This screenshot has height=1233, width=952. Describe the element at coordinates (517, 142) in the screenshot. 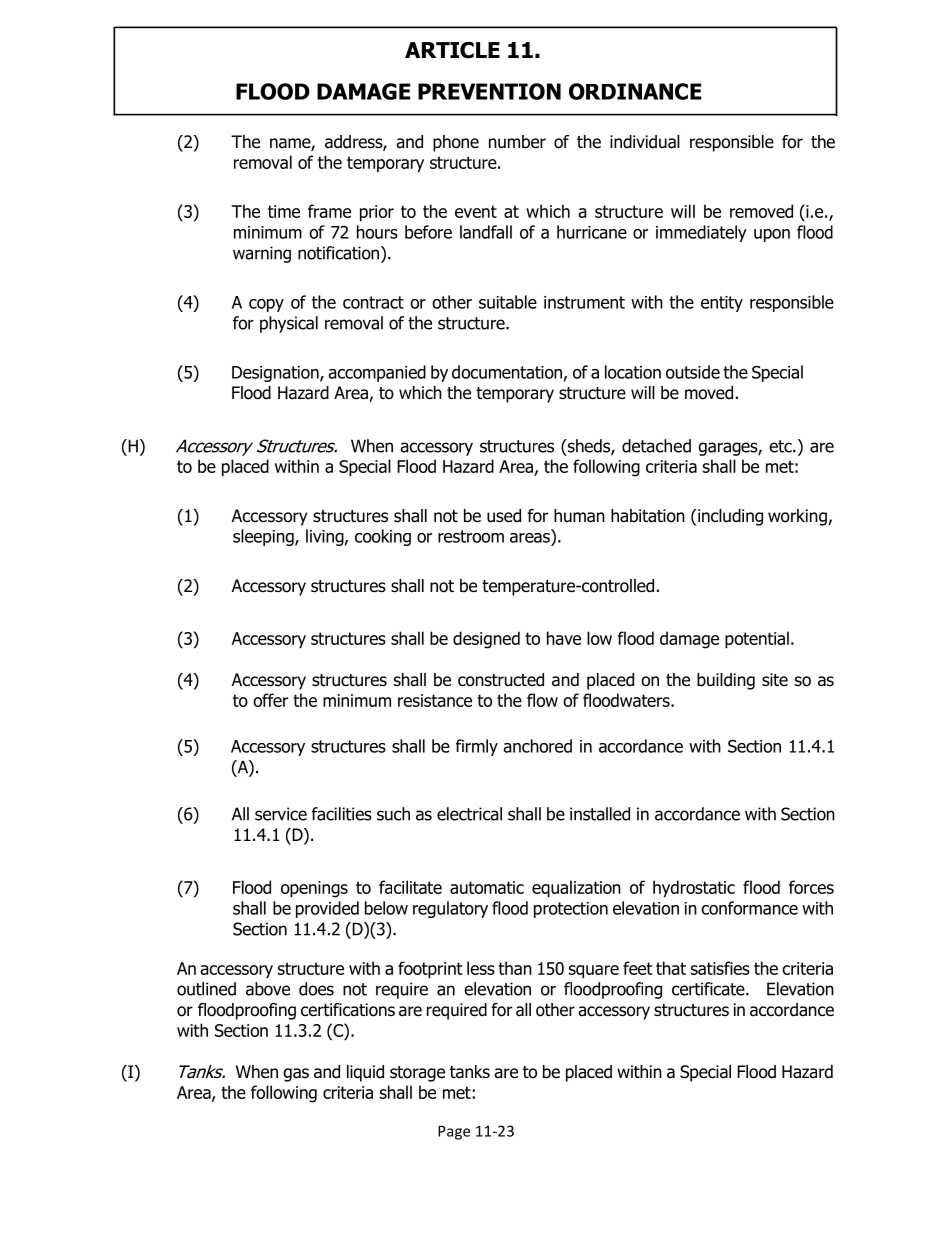

I see `number` at that location.
